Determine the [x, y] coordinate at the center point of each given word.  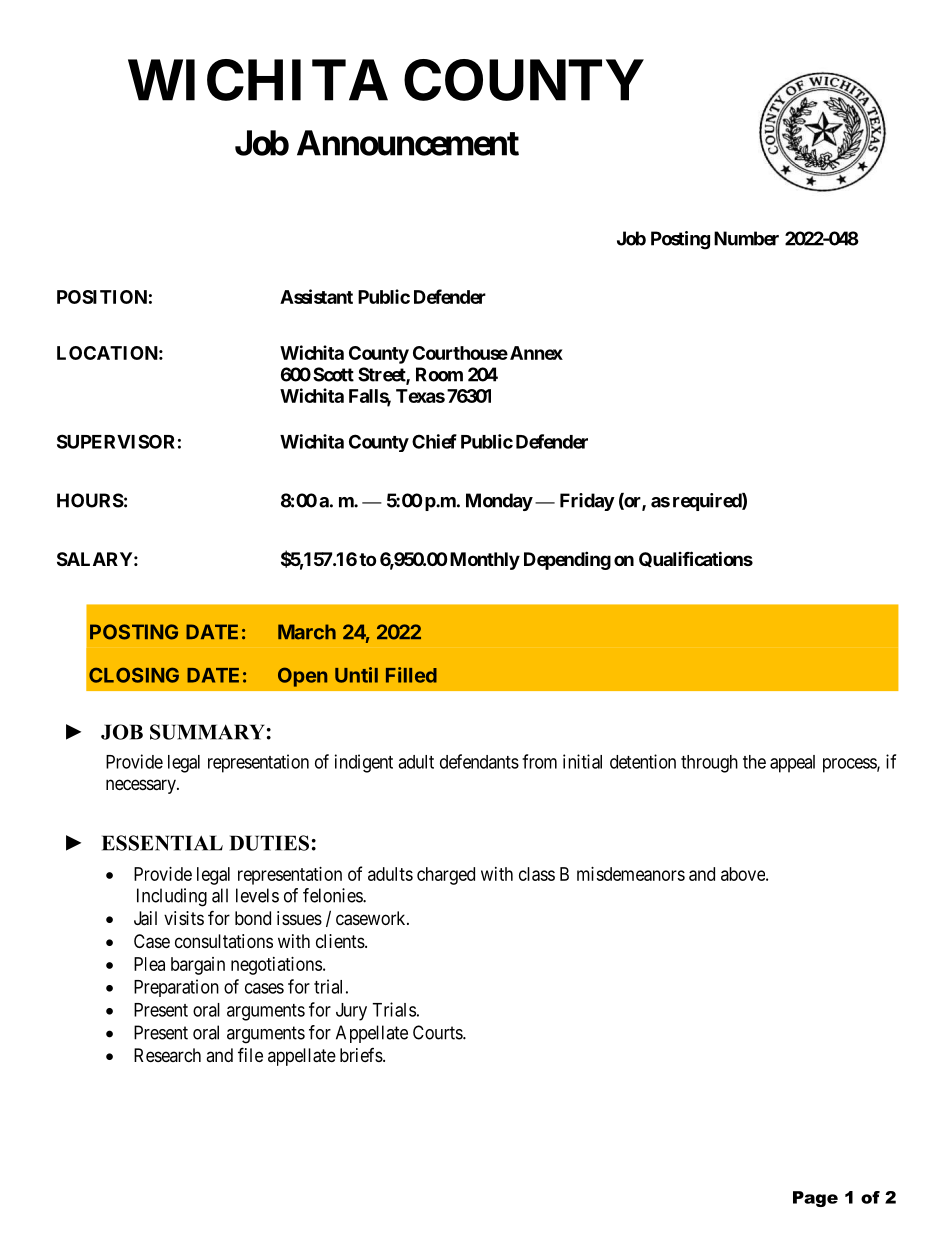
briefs [361, 1055]
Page [815, 1199]
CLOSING [134, 675]
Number [746, 238]
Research [167, 1055]
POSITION [102, 297]
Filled [411, 675]
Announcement [408, 143]
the [754, 762]
